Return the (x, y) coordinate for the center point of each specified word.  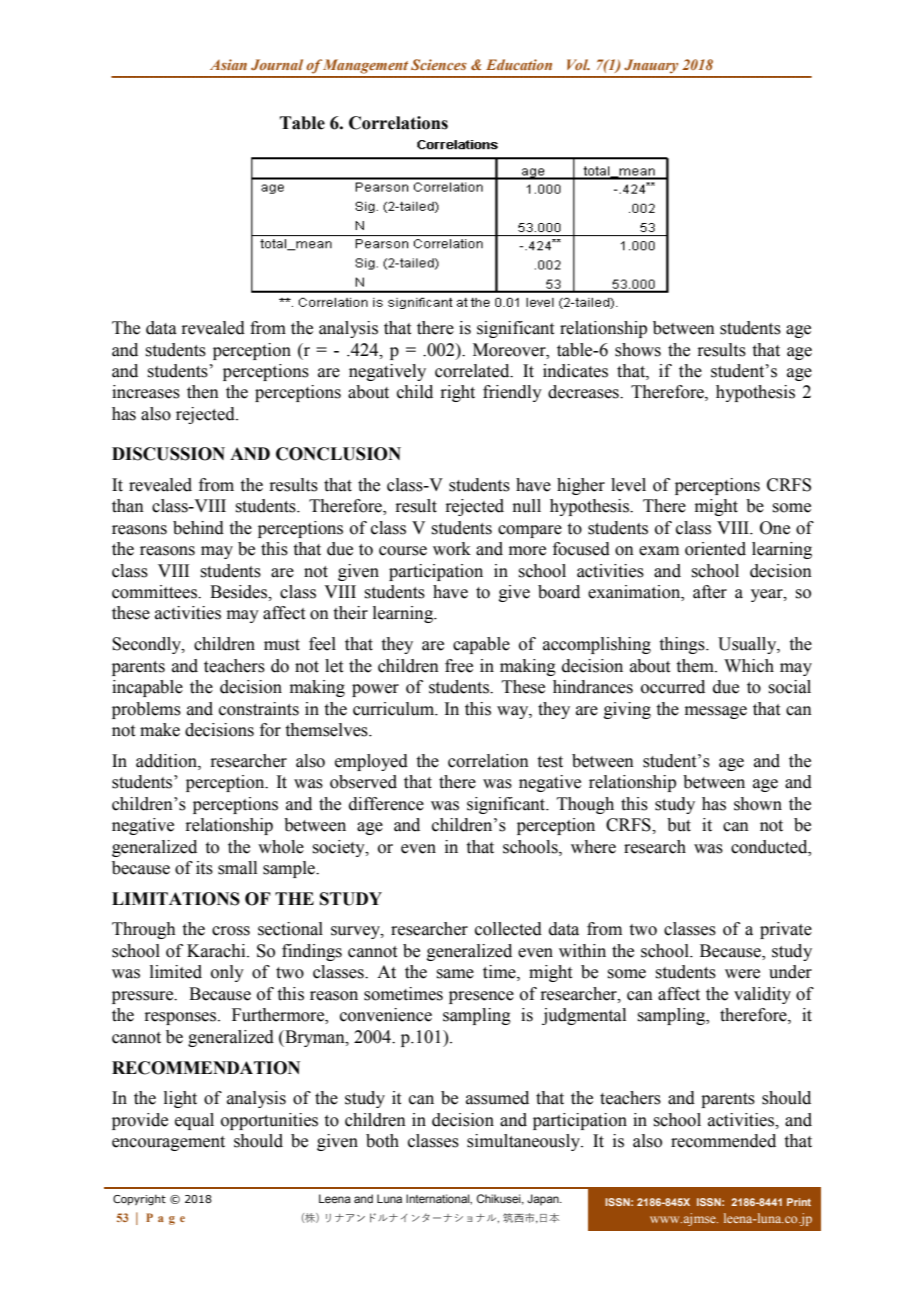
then (203, 392)
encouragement (168, 1143)
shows (638, 350)
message (716, 712)
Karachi (217, 951)
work (452, 549)
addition (167, 761)
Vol (578, 64)
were (742, 974)
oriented (715, 549)
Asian (228, 64)
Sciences (439, 64)
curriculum (395, 709)
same (455, 974)
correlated (473, 371)
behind (198, 528)
